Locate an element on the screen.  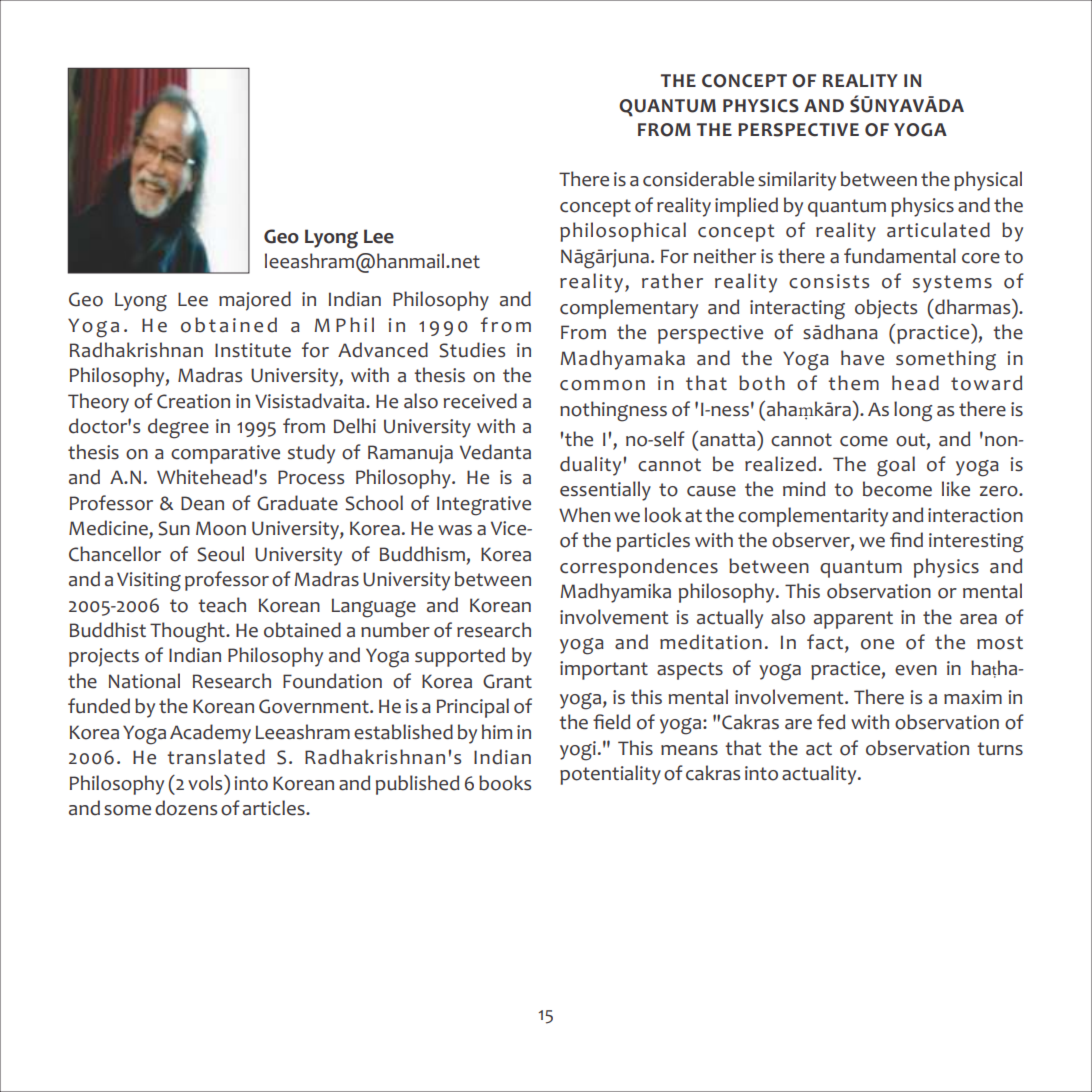
majored is located at coordinates (255, 301).
